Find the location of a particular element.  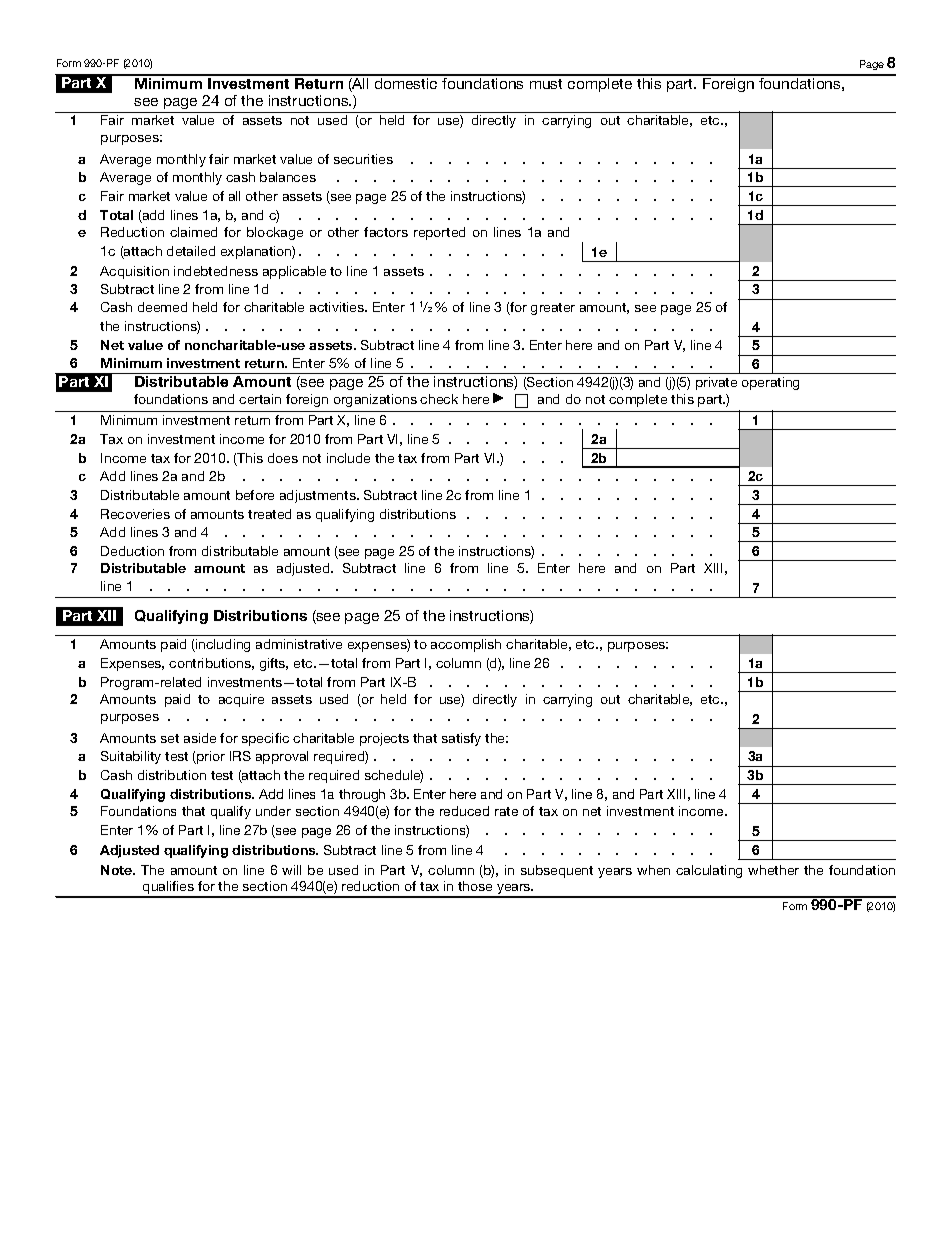

private is located at coordinates (716, 383).
